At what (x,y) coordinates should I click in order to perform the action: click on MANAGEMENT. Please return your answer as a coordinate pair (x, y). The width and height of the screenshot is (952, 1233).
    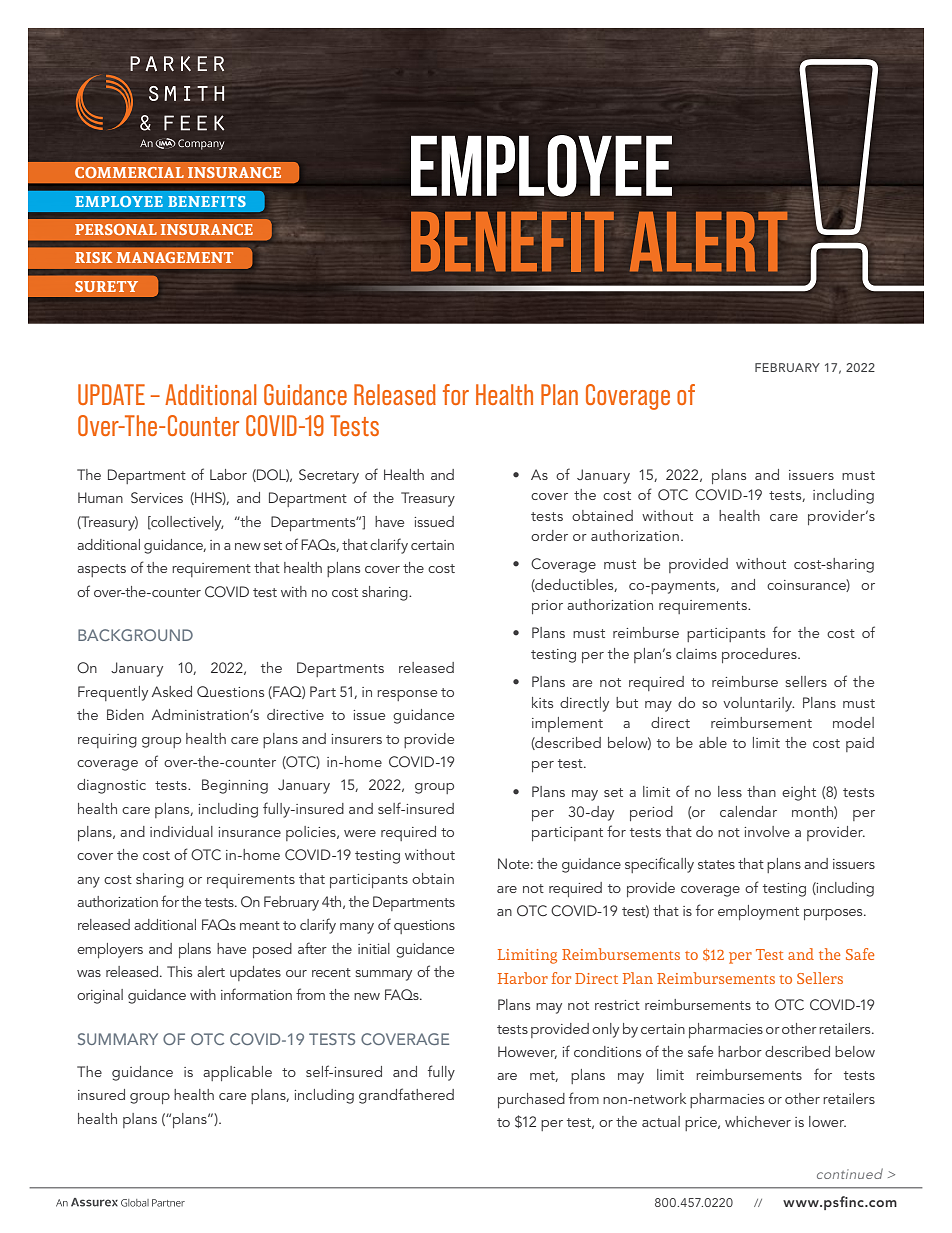
    Looking at the image, I should click on (174, 257).
